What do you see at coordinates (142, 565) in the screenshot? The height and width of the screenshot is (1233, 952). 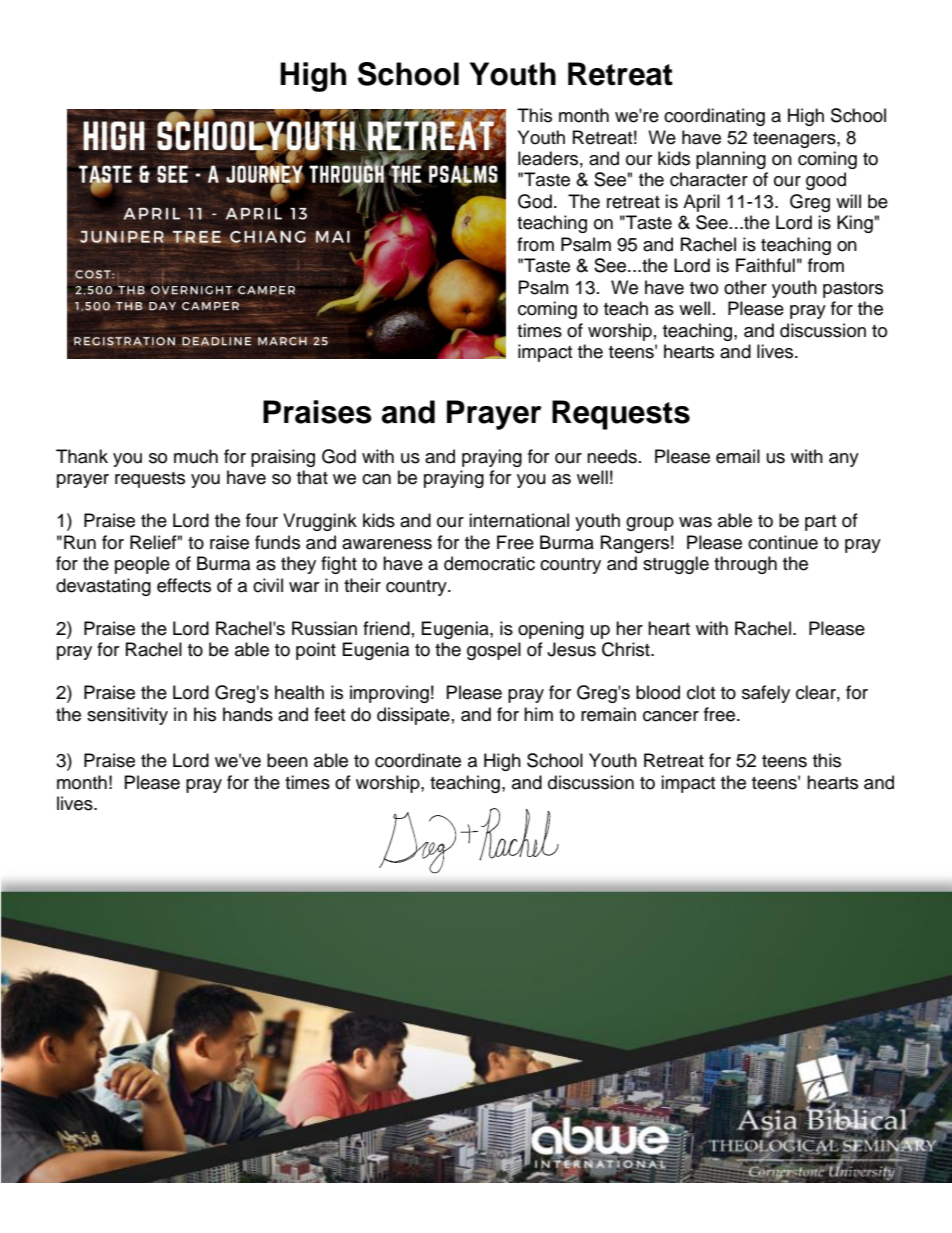 I see `people` at bounding box center [142, 565].
